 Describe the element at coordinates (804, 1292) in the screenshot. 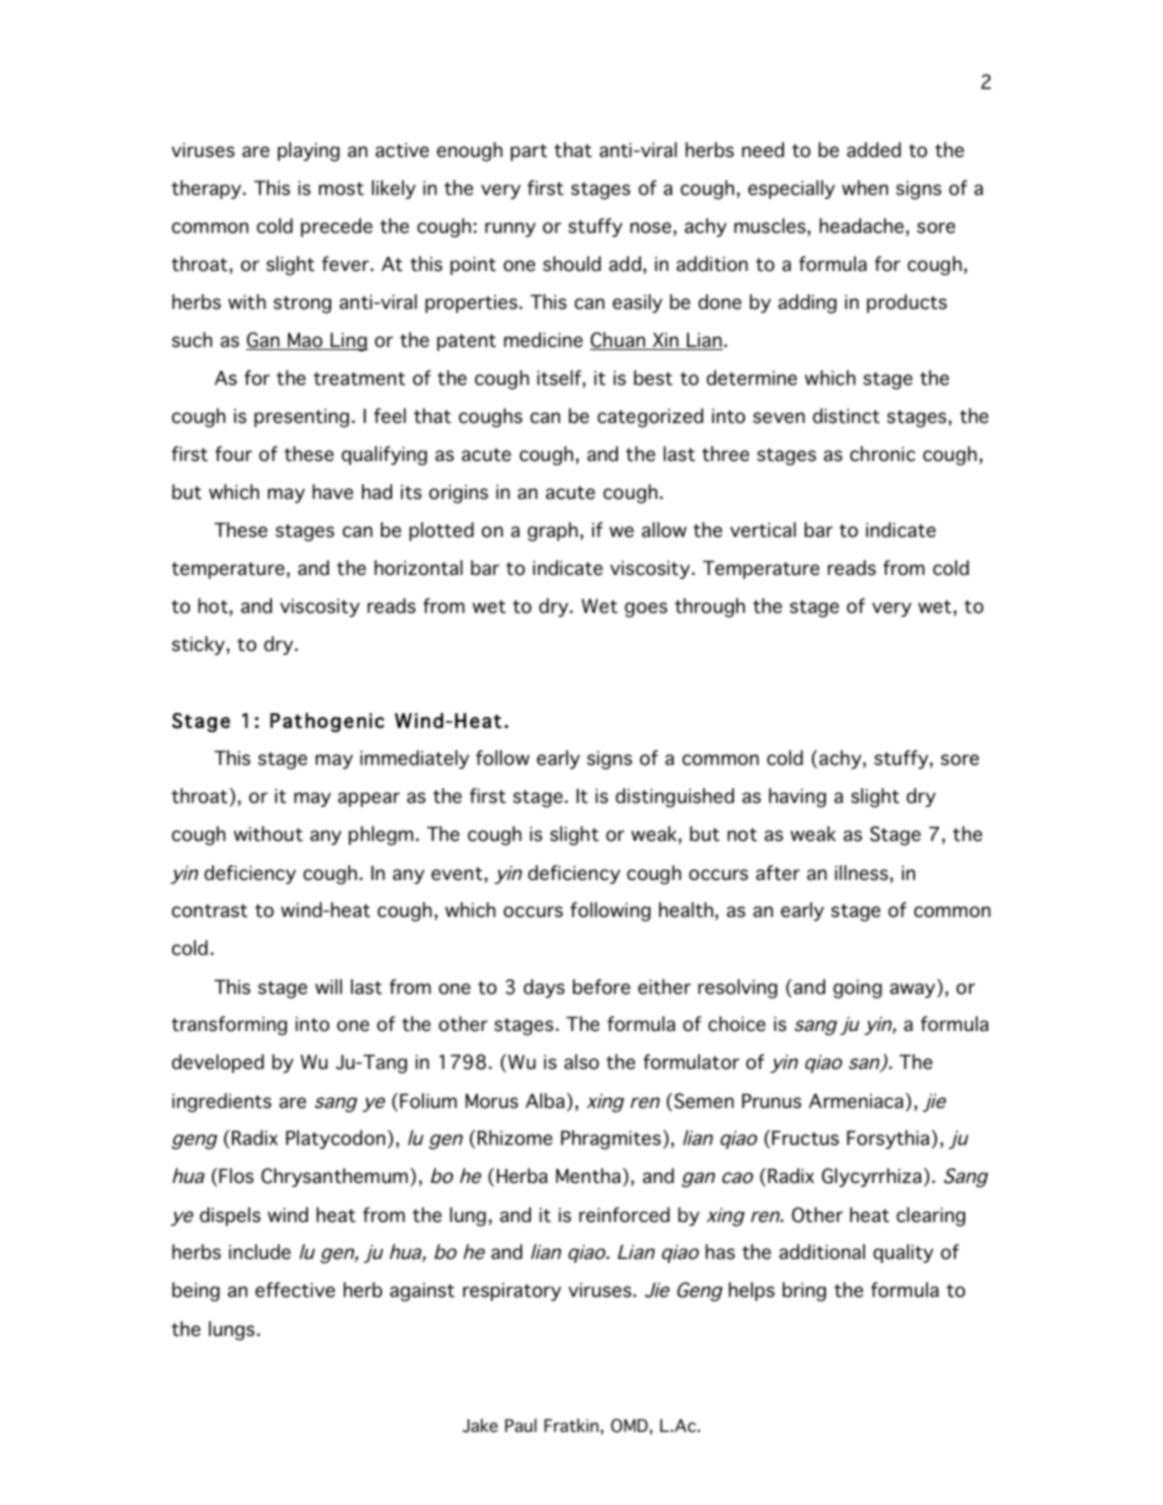

I see `bring` at that location.
